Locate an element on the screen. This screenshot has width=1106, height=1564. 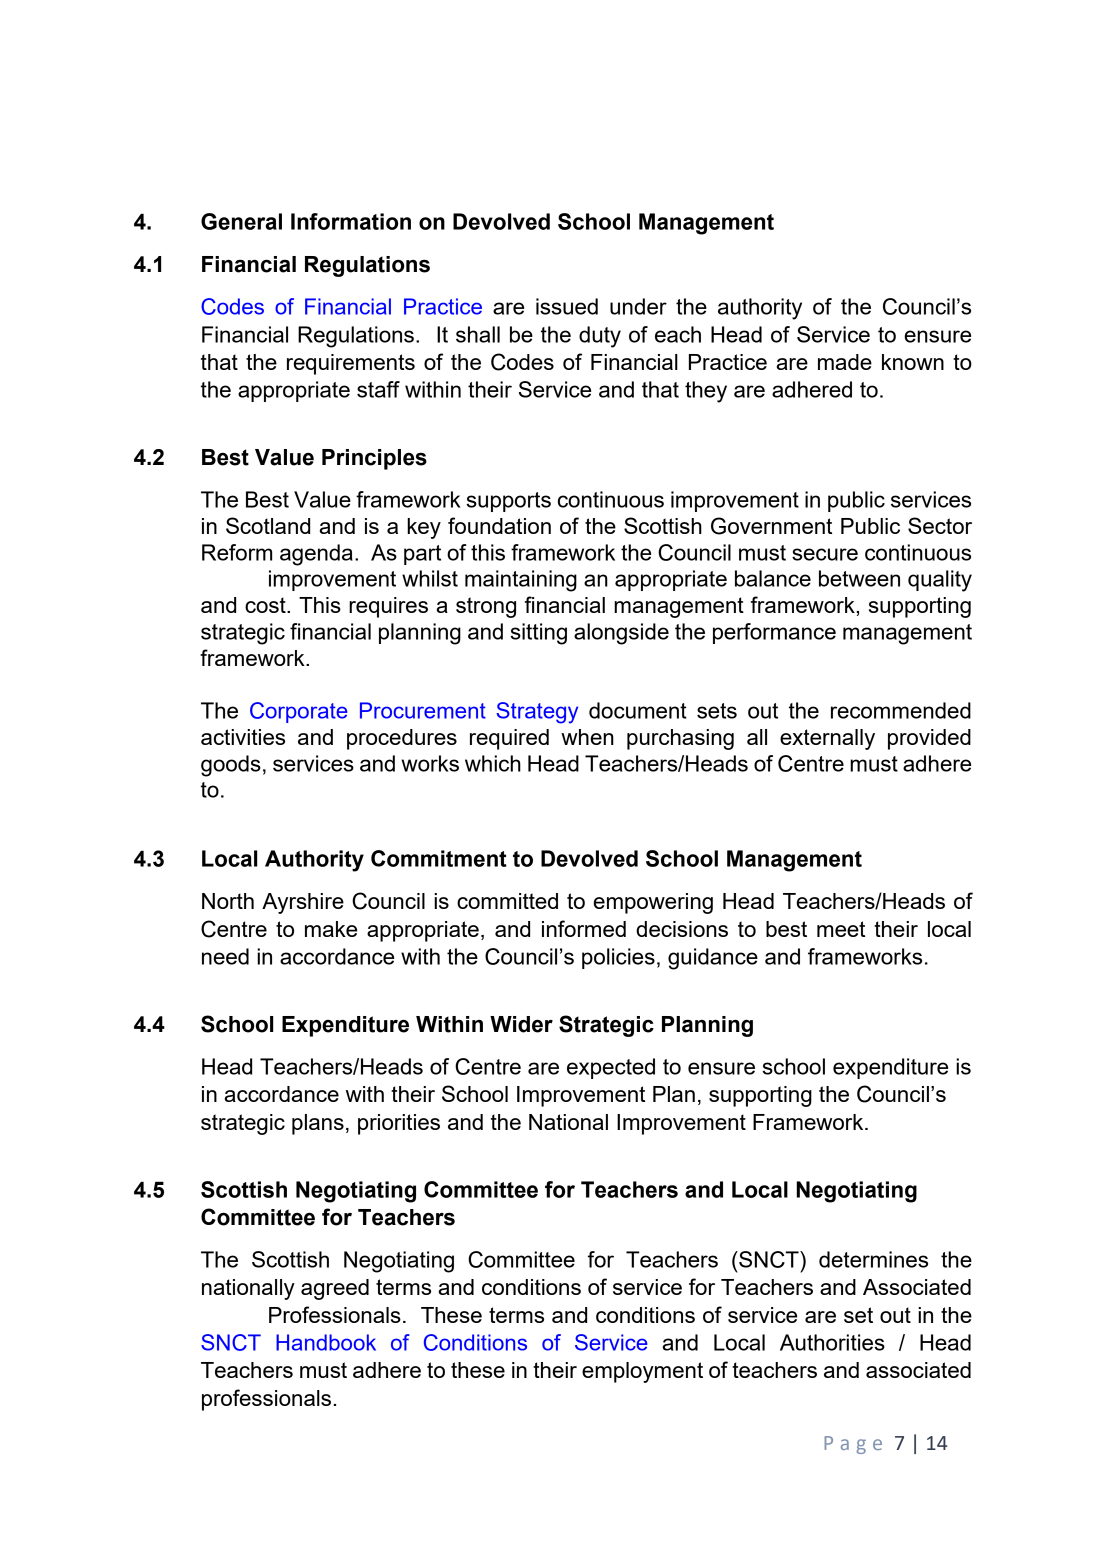
issued is located at coordinates (567, 306).
